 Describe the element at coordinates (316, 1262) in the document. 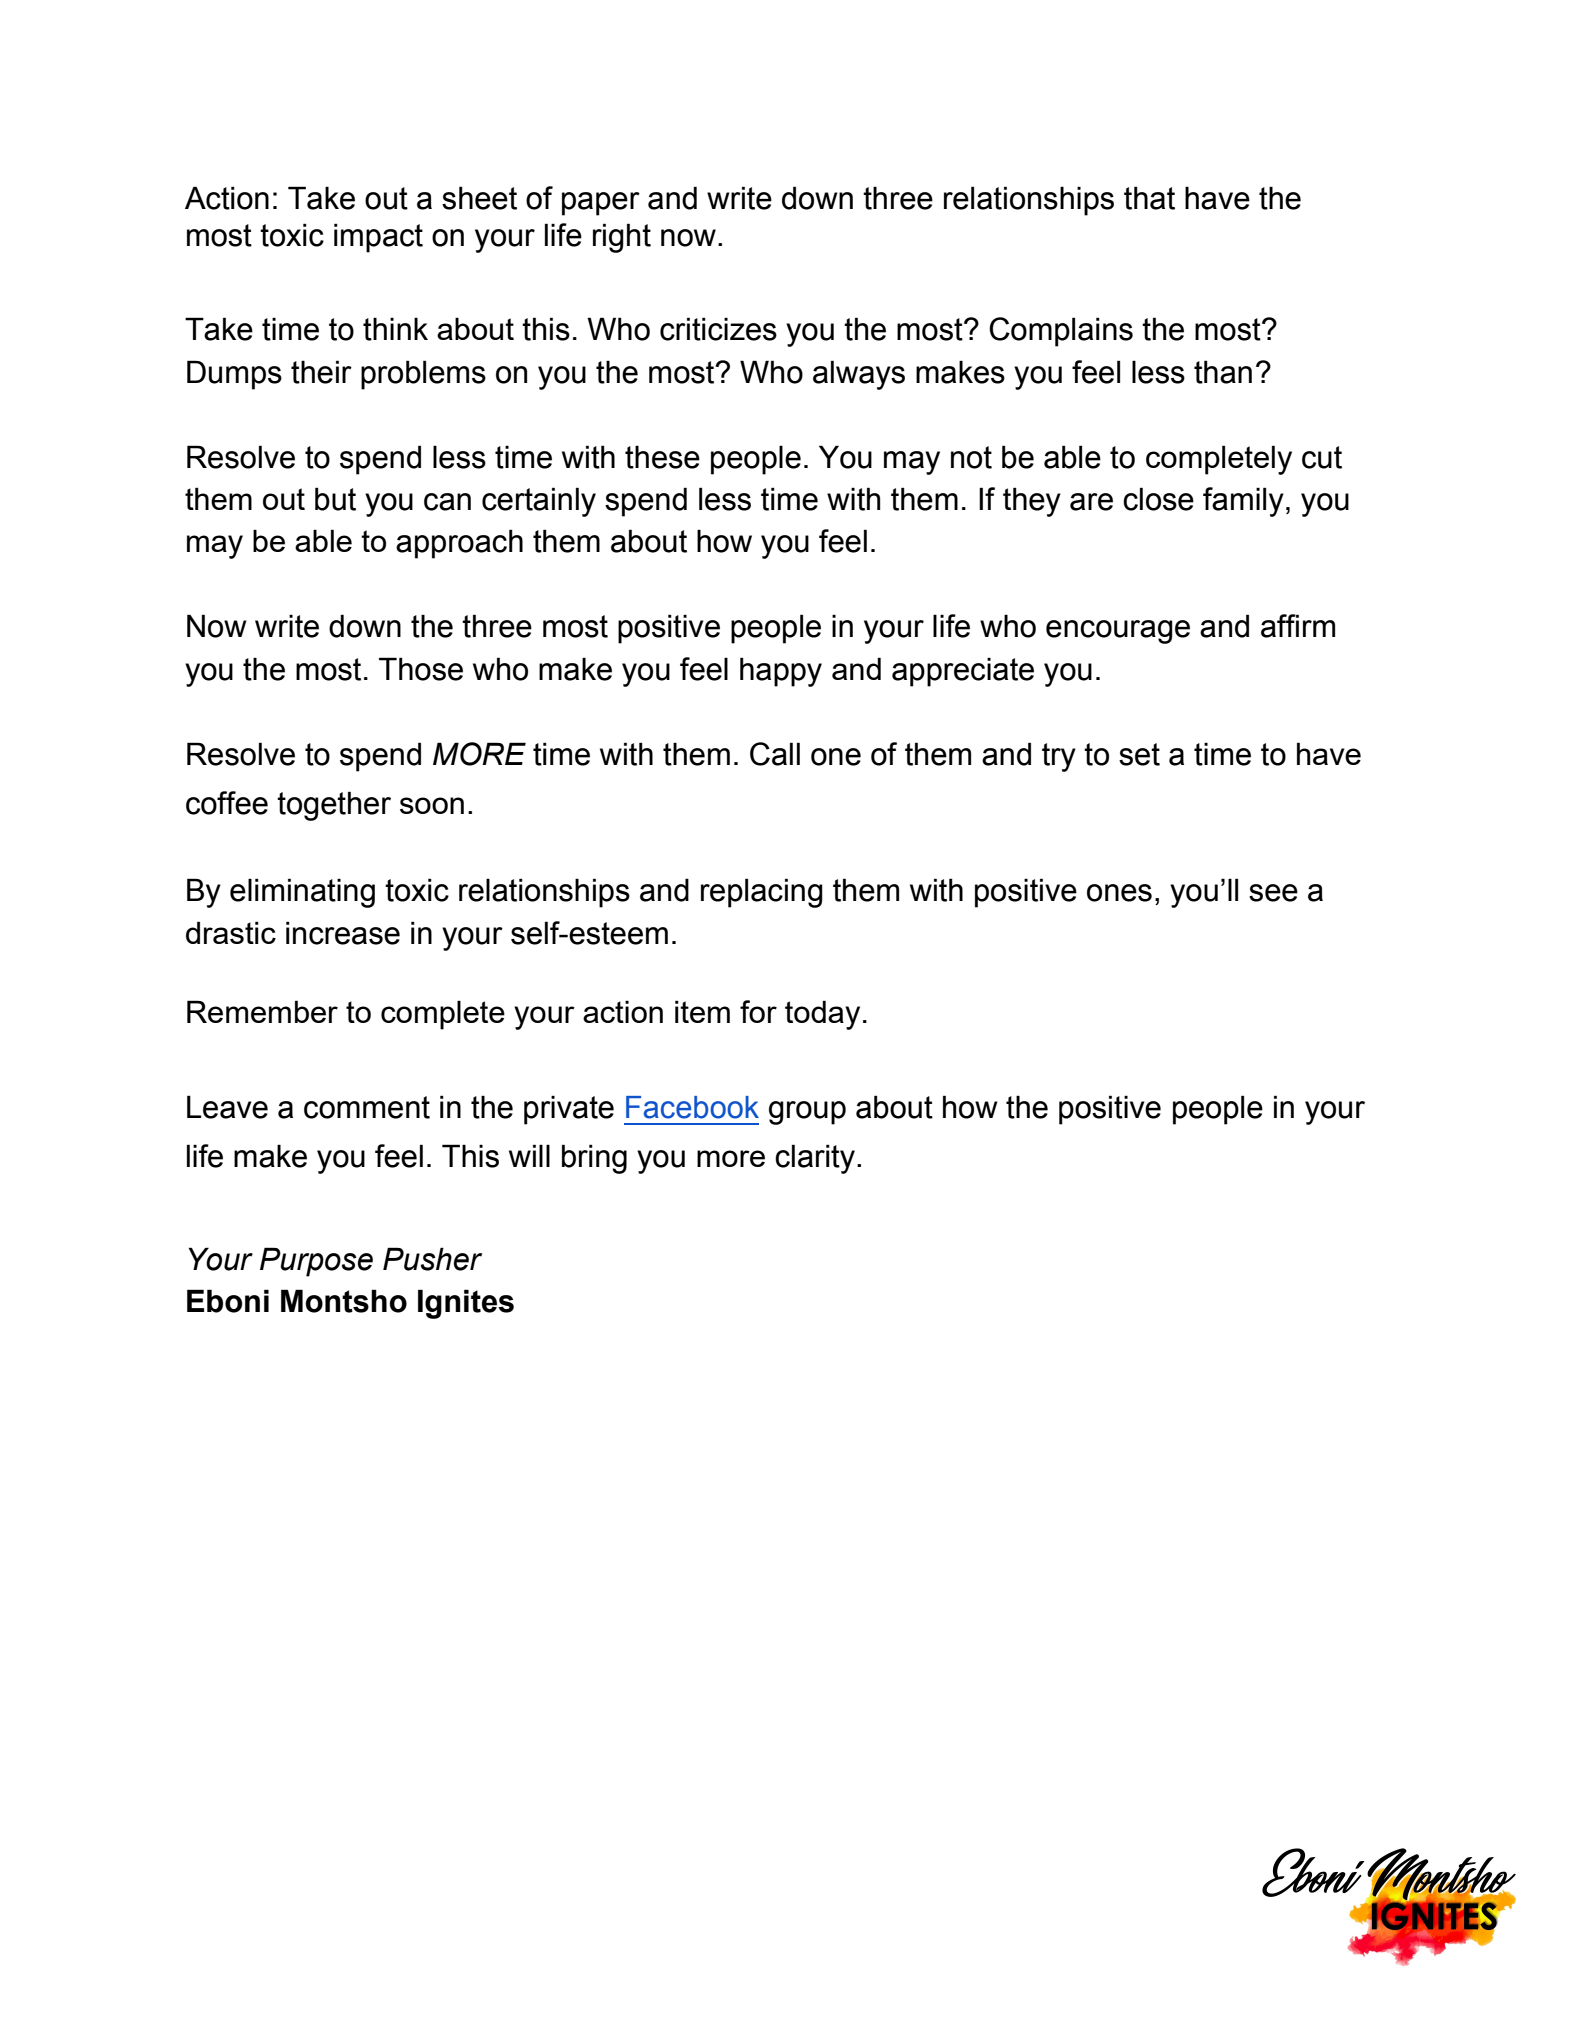

I see `Purpose` at that location.
